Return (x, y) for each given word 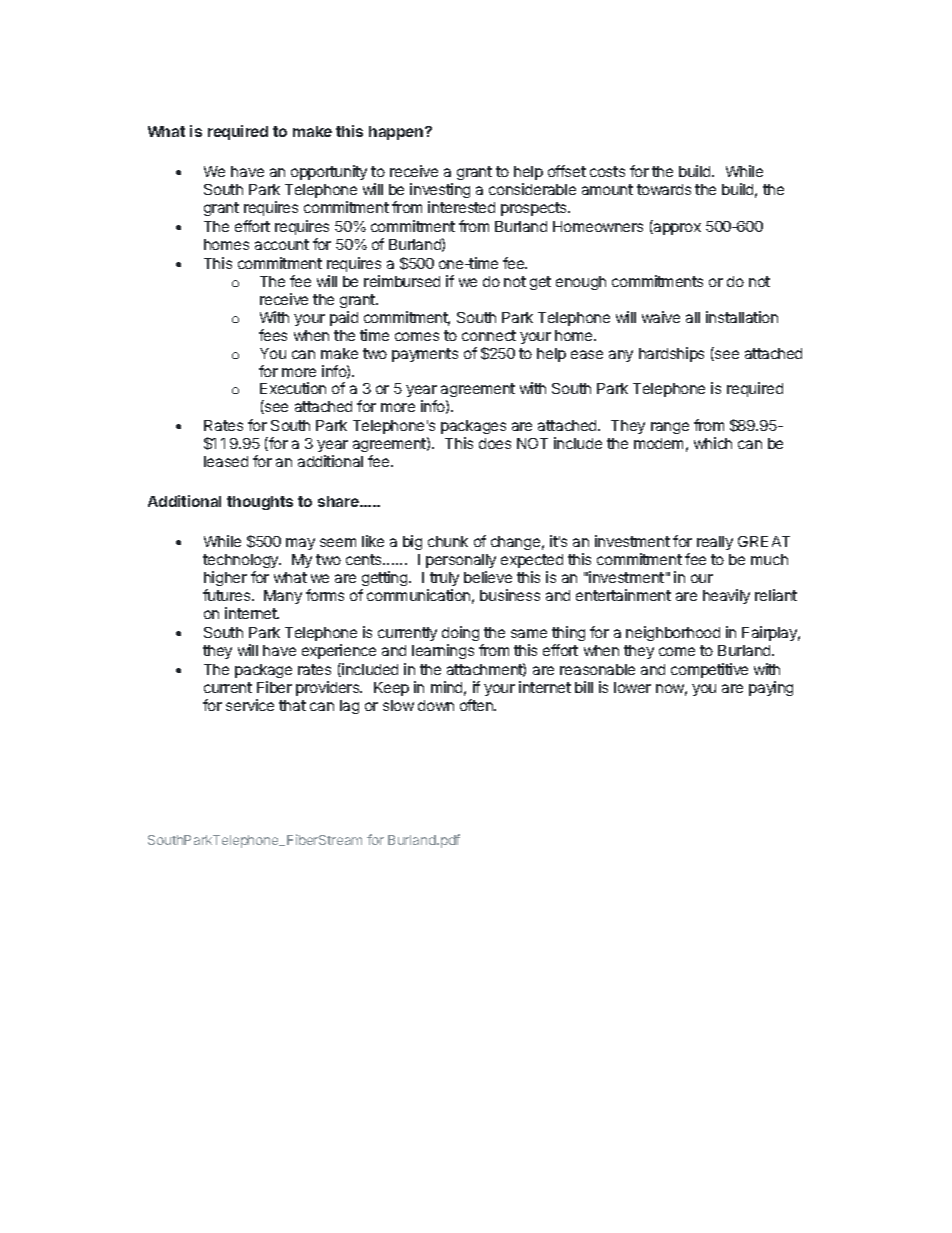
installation (742, 317)
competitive (709, 670)
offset (567, 171)
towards (664, 189)
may (300, 544)
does (495, 443)
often (477, 705)
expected (532, 563)
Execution (293, 388)
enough (581, 283)
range (670, 428)
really (715, 543)
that (292, 705)
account (282, 244)
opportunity (329, 172)
